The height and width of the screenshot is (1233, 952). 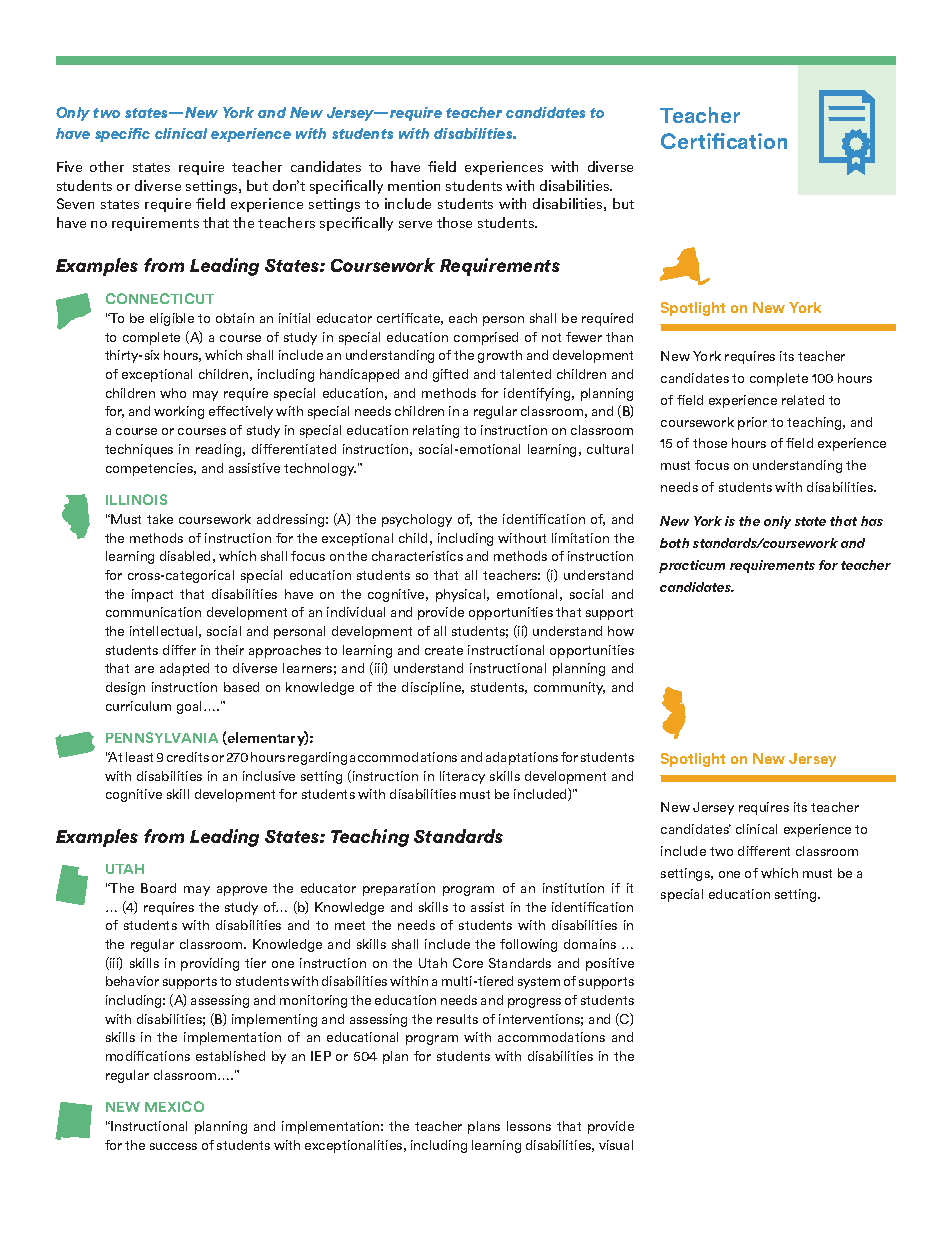 I want to click on Certification, so click(x=724, y=141).
